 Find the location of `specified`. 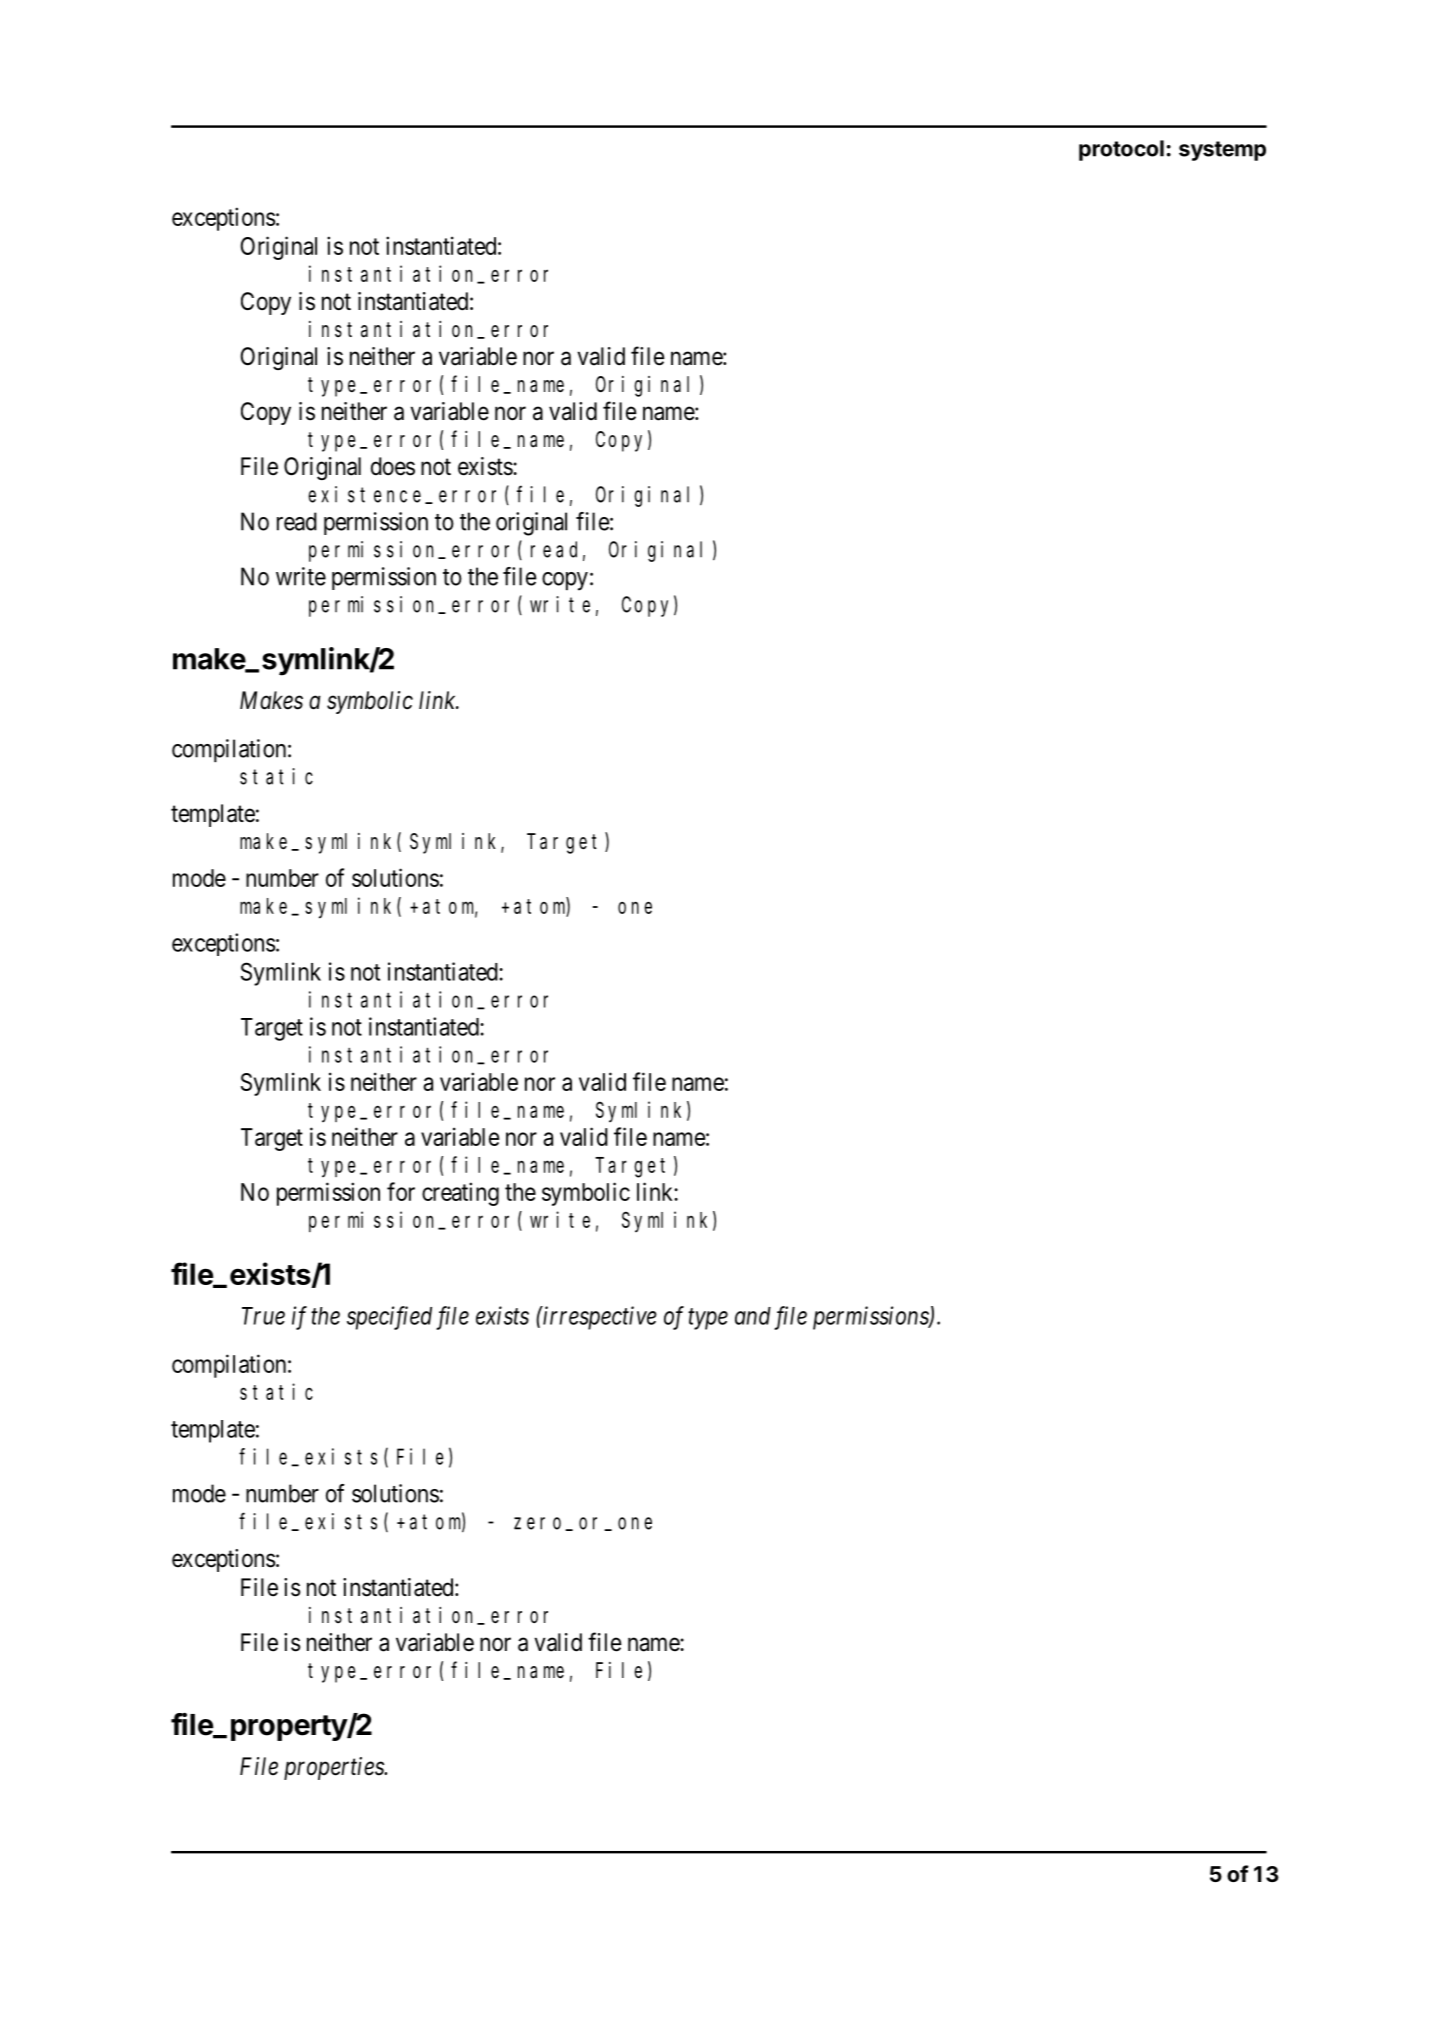

specified is located at coordinates (389, 1318).
